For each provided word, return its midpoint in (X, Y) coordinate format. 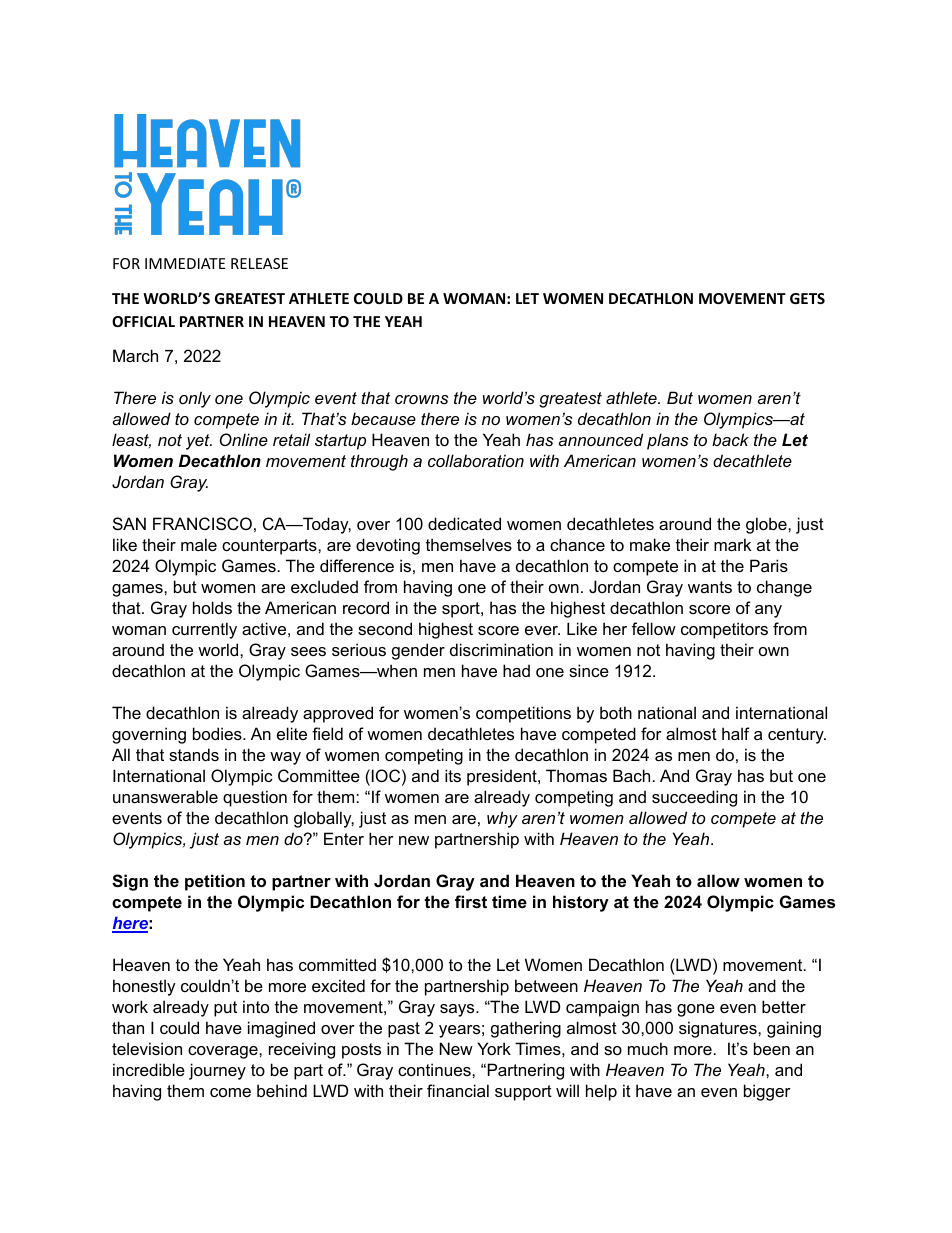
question (255, 798)
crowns (422, 399)
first (471, 901)
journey (217, 1071)
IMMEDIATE (185, 263)
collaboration (476, 460)
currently (204, 630)
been (772, 1048)
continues (435, 1069)
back (730, 439)
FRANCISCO (202, 523)
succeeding (694, 798)
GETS (807, 298)
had (516, 670)
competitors (724, 630)
